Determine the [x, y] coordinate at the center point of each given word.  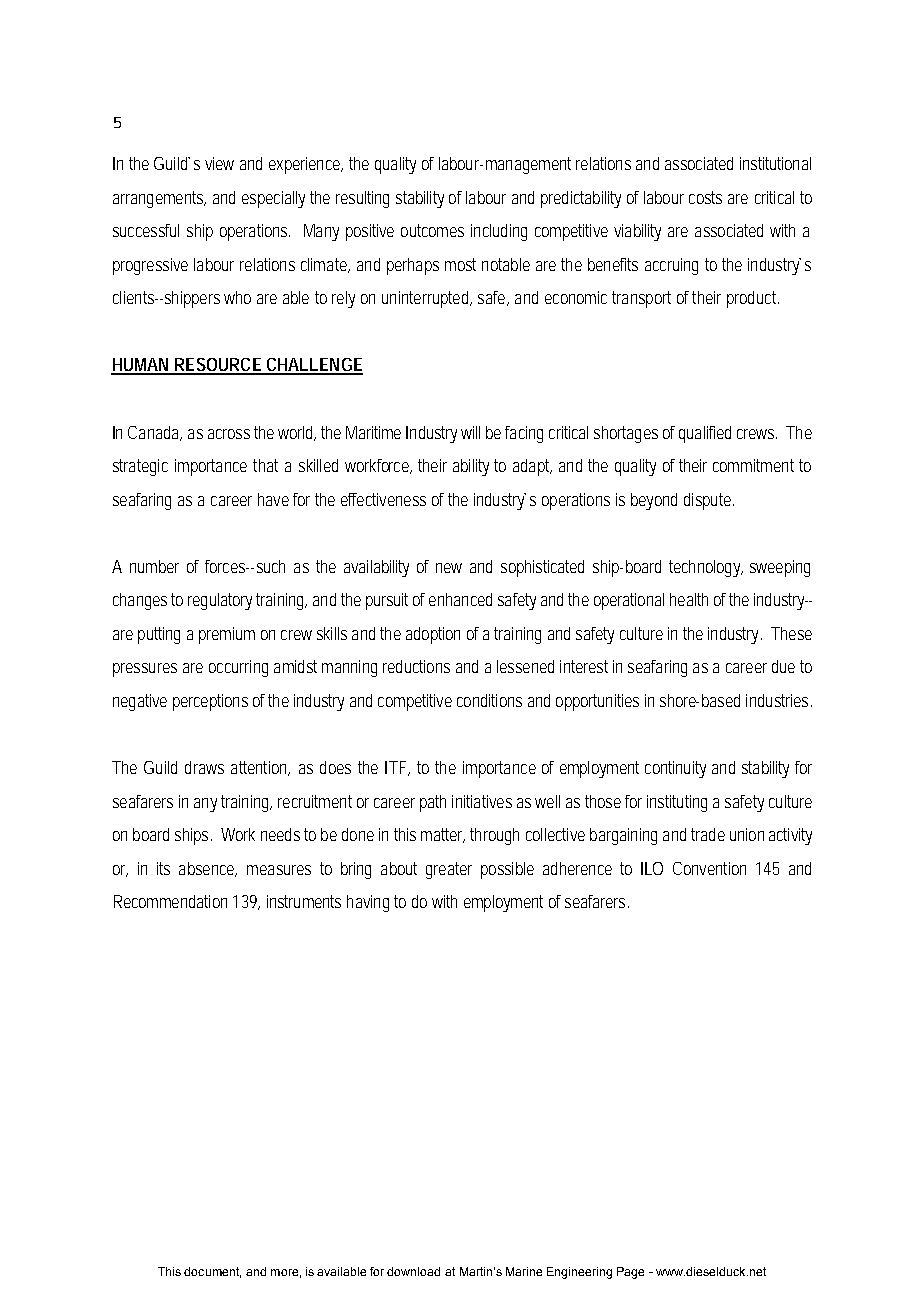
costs [705, 197]
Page [630, 1273]
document [212, 1272]
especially [273, 199]
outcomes [432, 230]
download [413, 1271]
